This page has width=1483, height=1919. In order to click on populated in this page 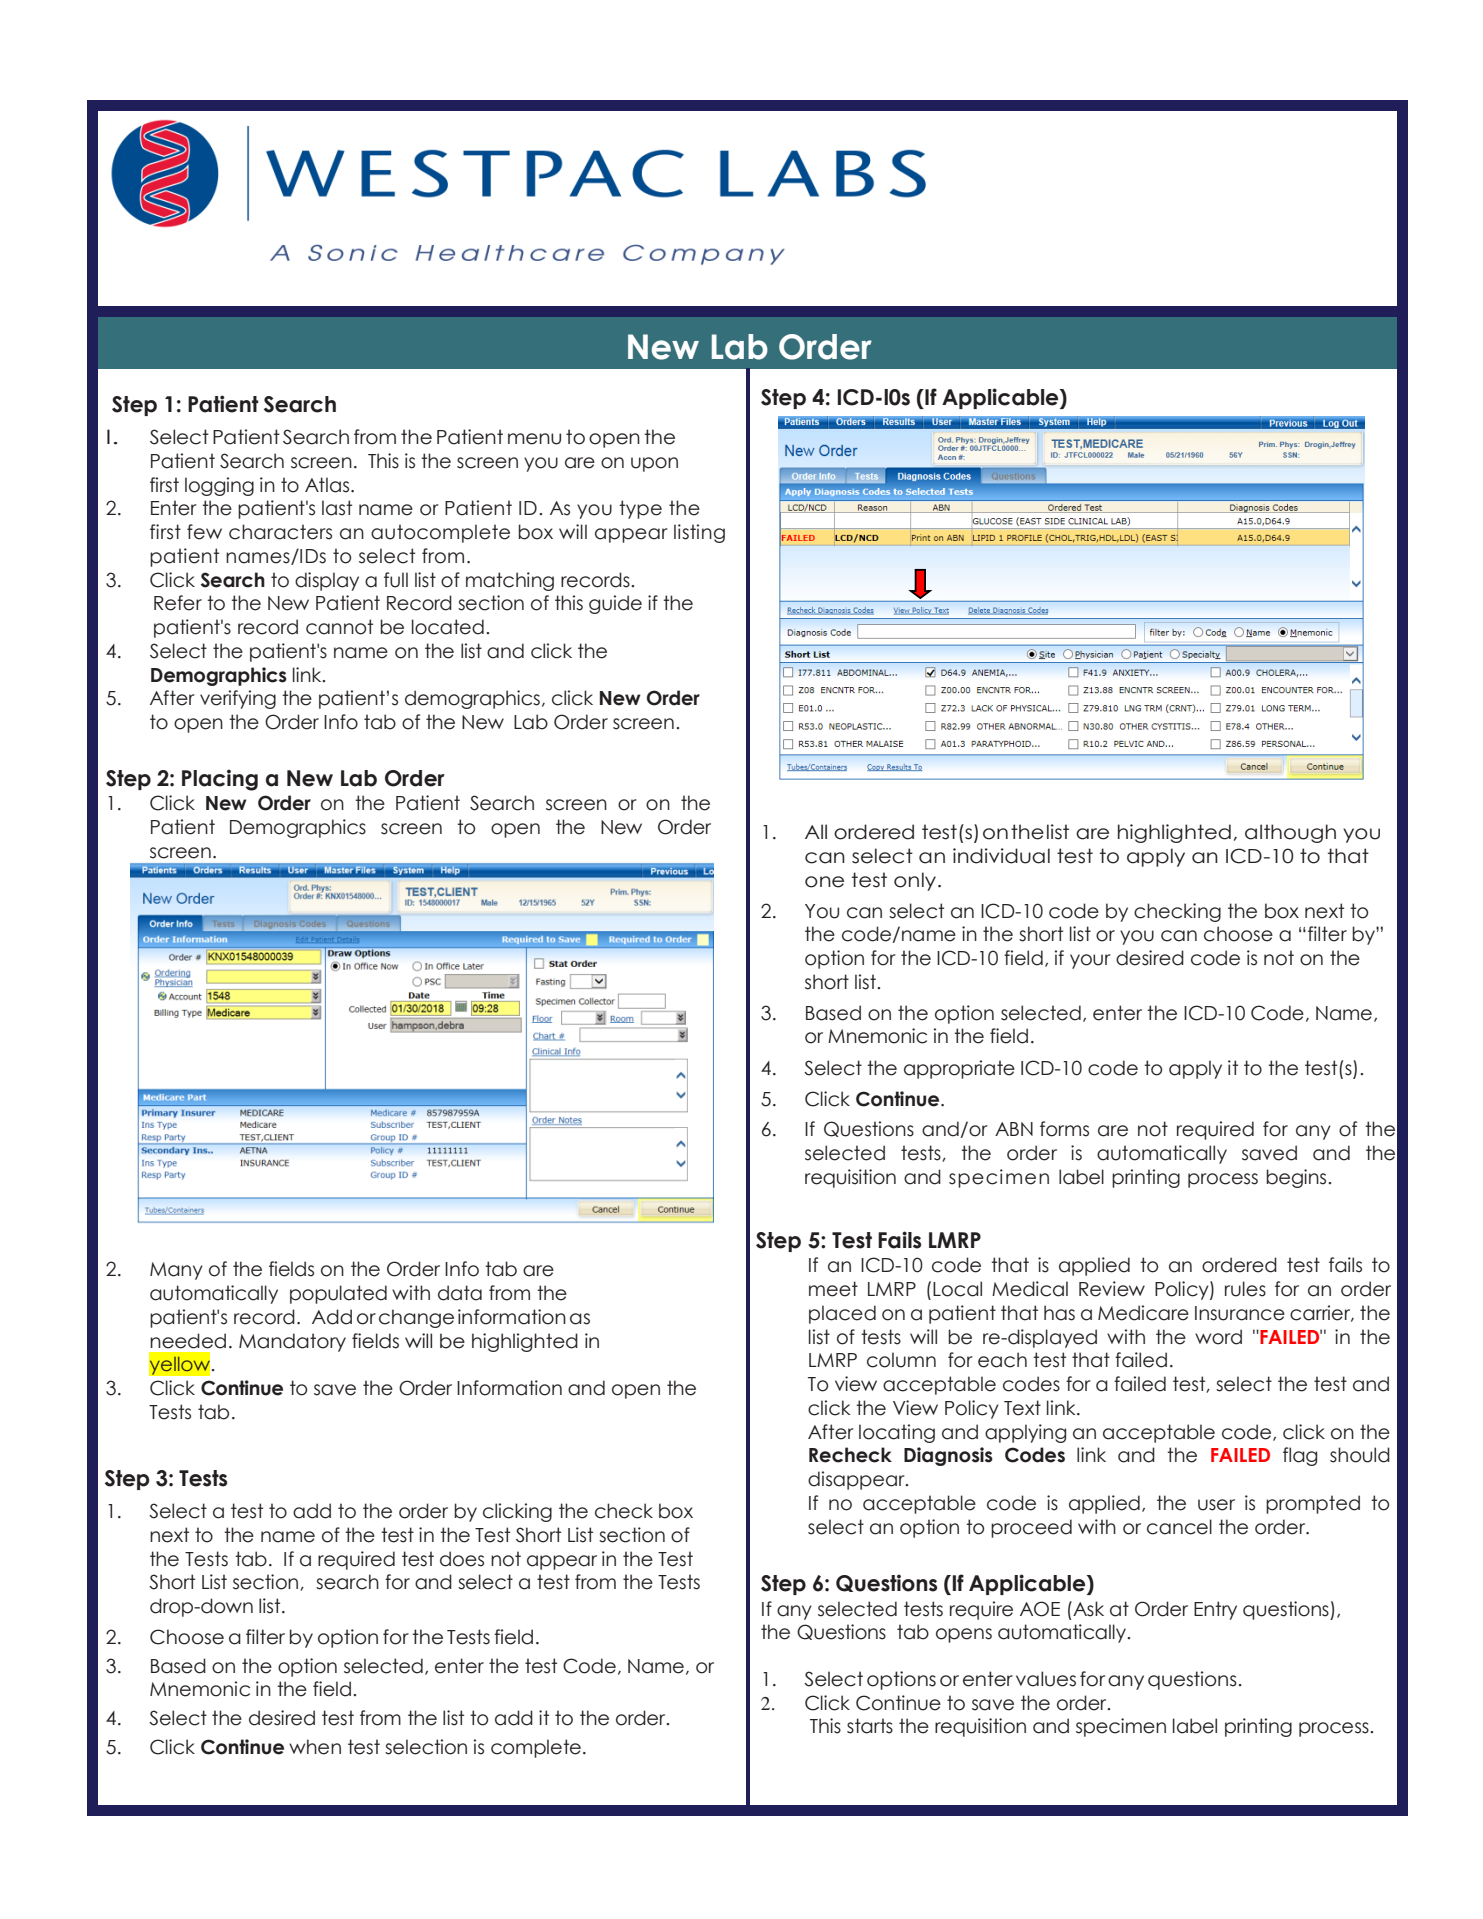, I will do `click(338, 1294)`.
